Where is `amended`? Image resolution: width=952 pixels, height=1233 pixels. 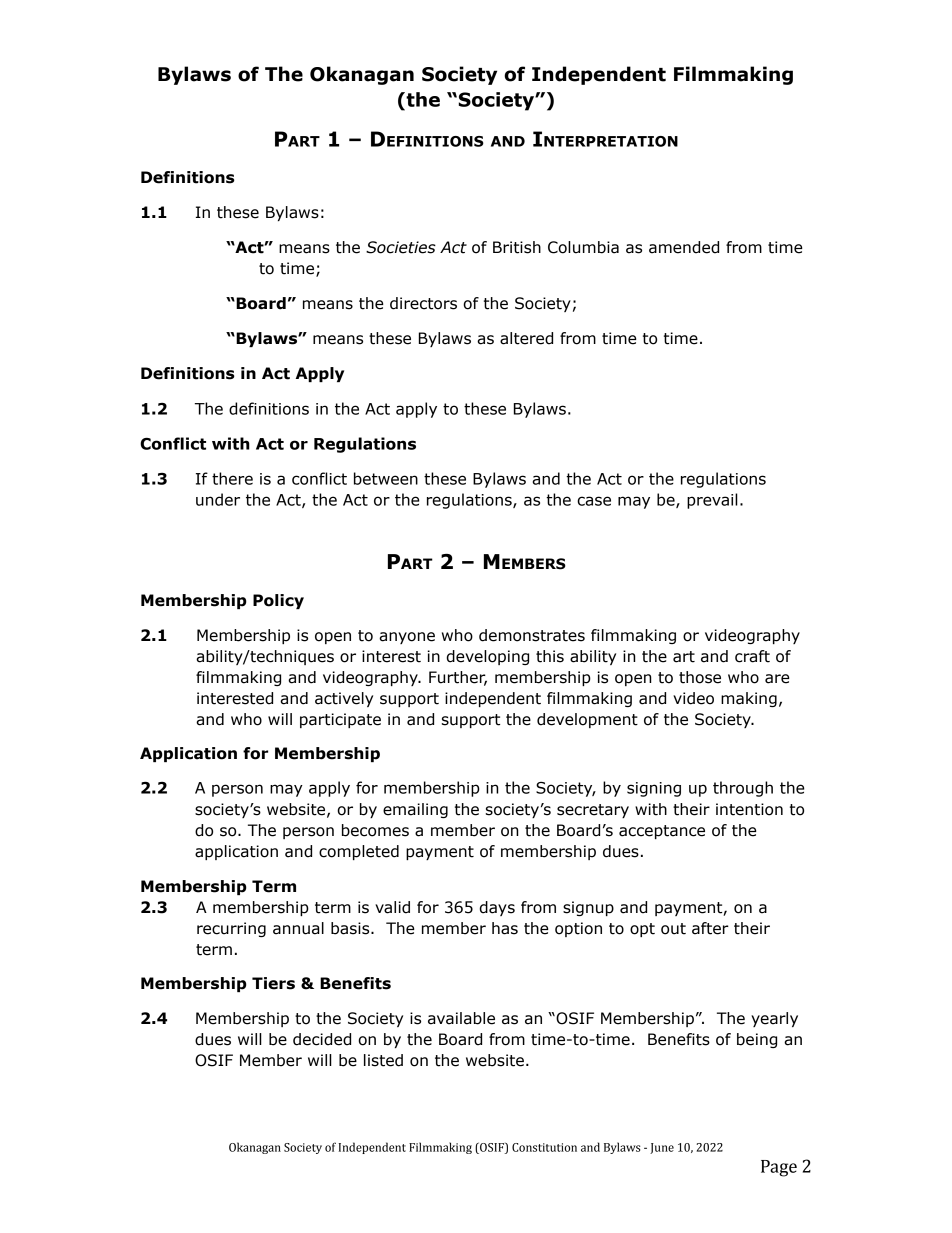
amended is located at coordinates (684, 247).
